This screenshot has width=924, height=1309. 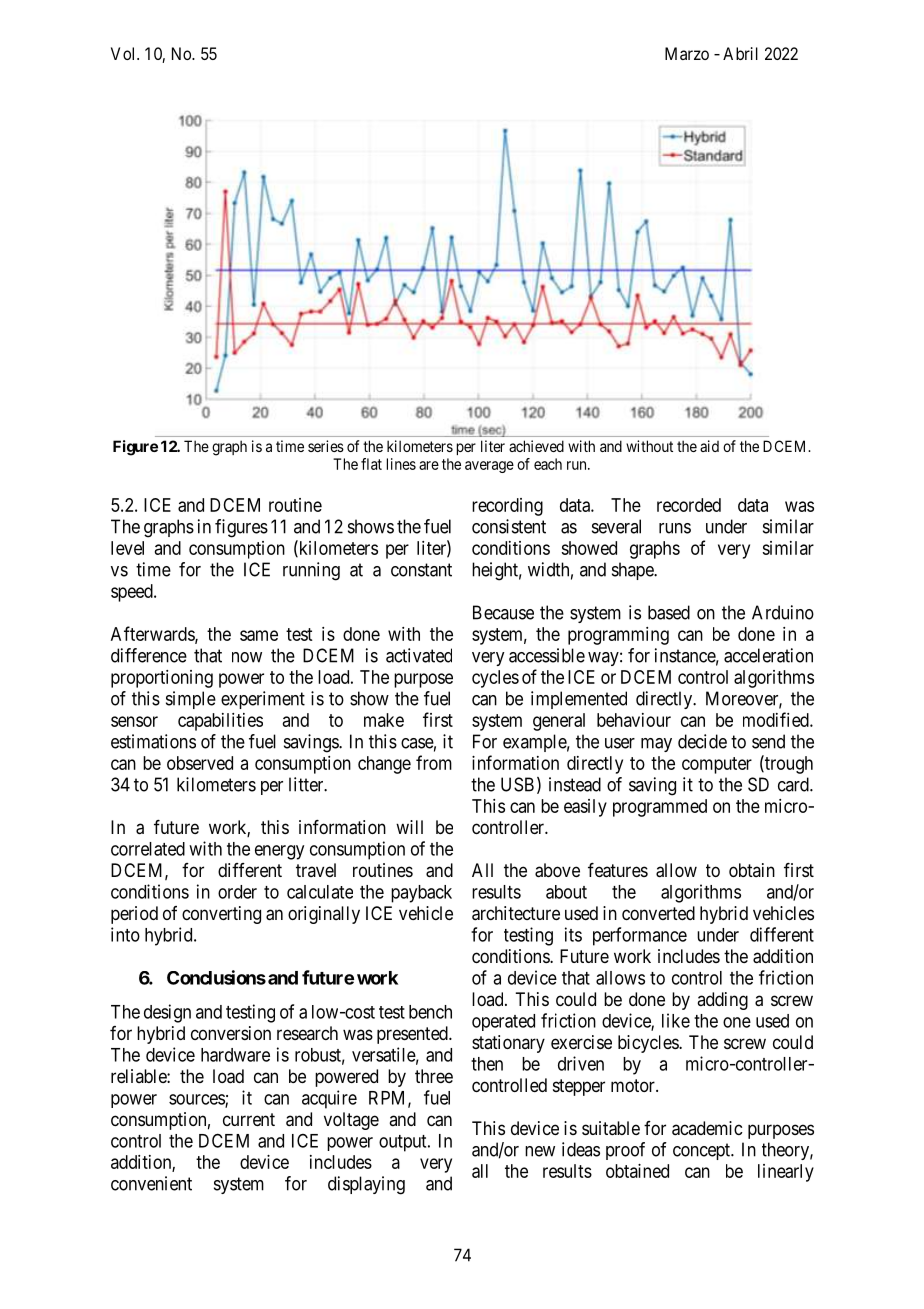 What do you see at coordinates (421, 894) in the screenshot?
I see `payback` at bounding box center [421, 894].
